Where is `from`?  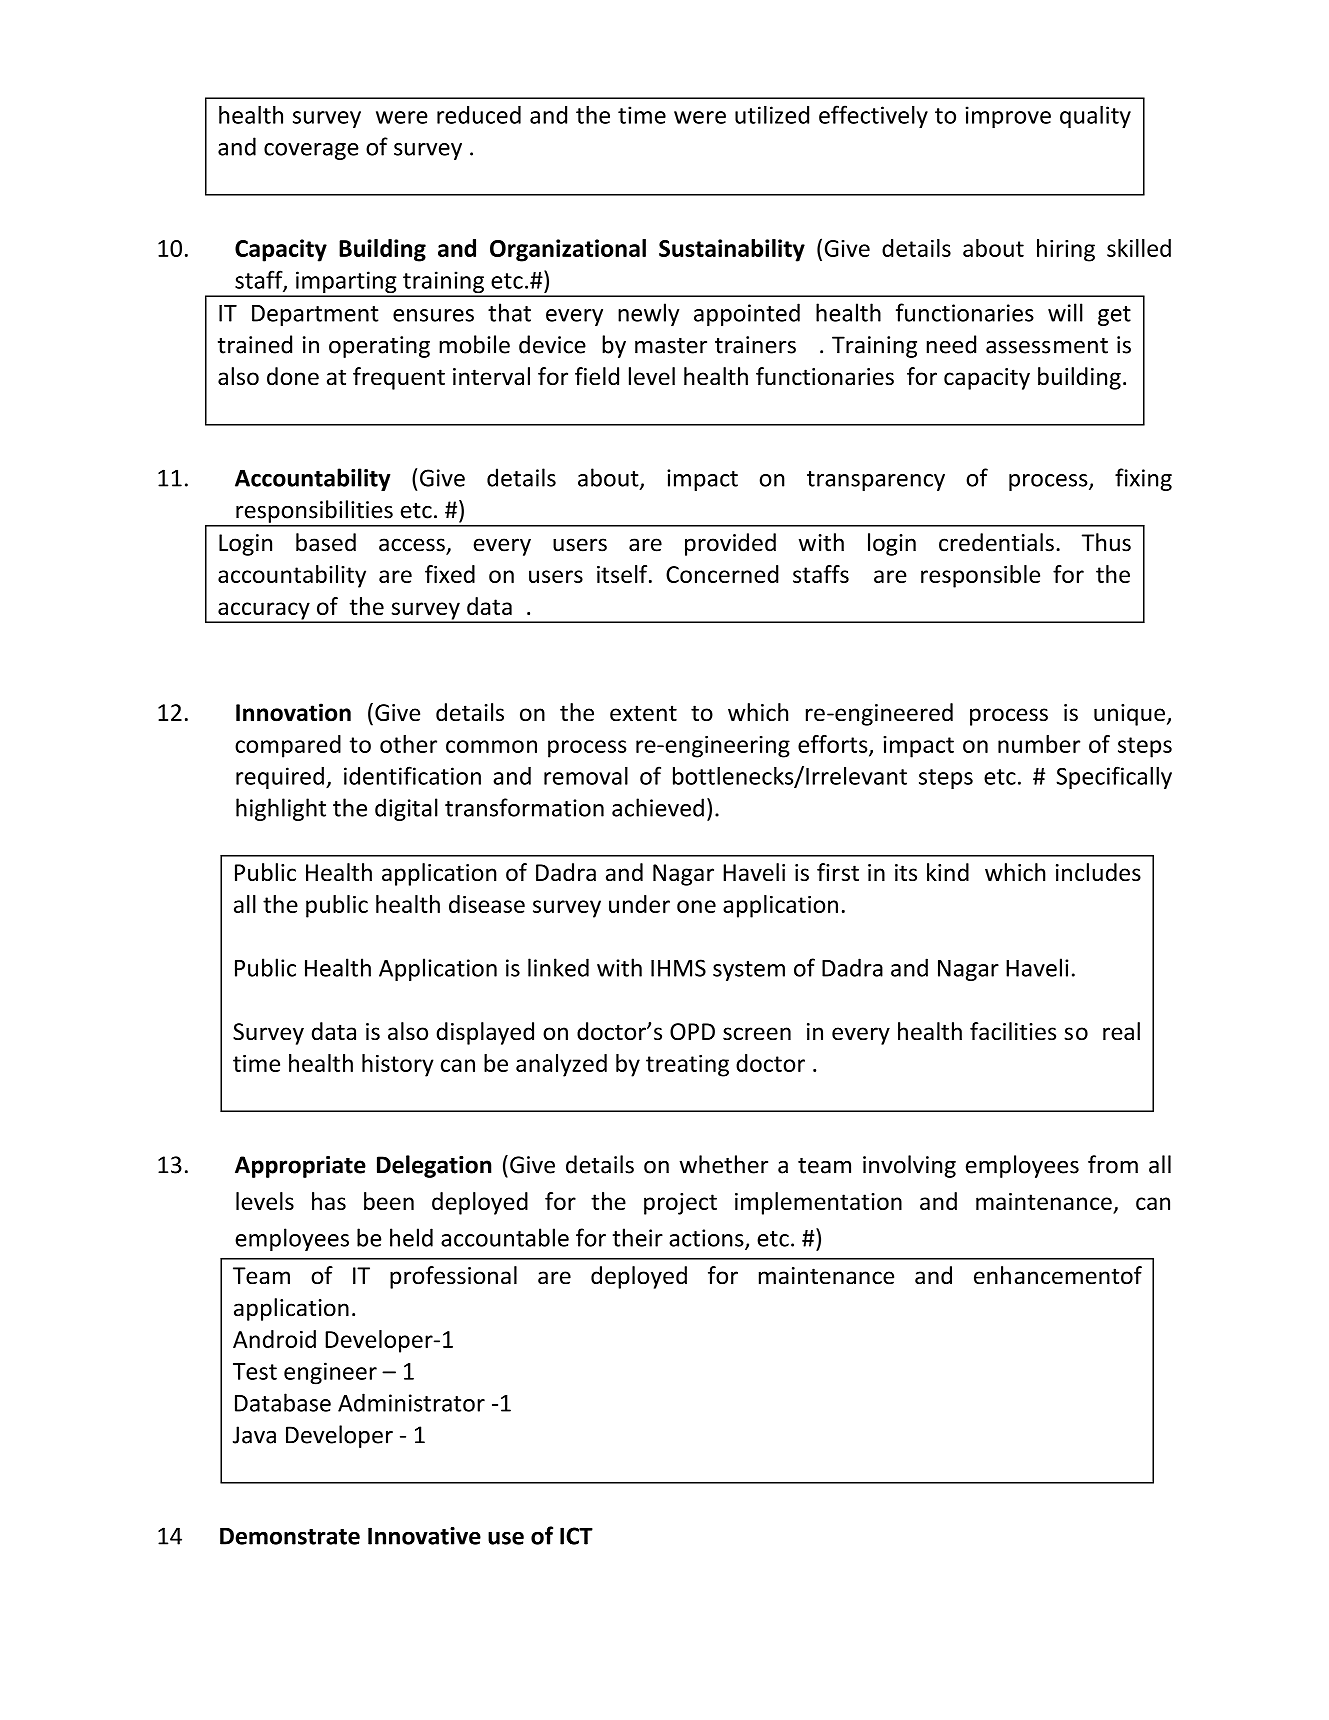
from is located at coordinates (1113, 1164).
